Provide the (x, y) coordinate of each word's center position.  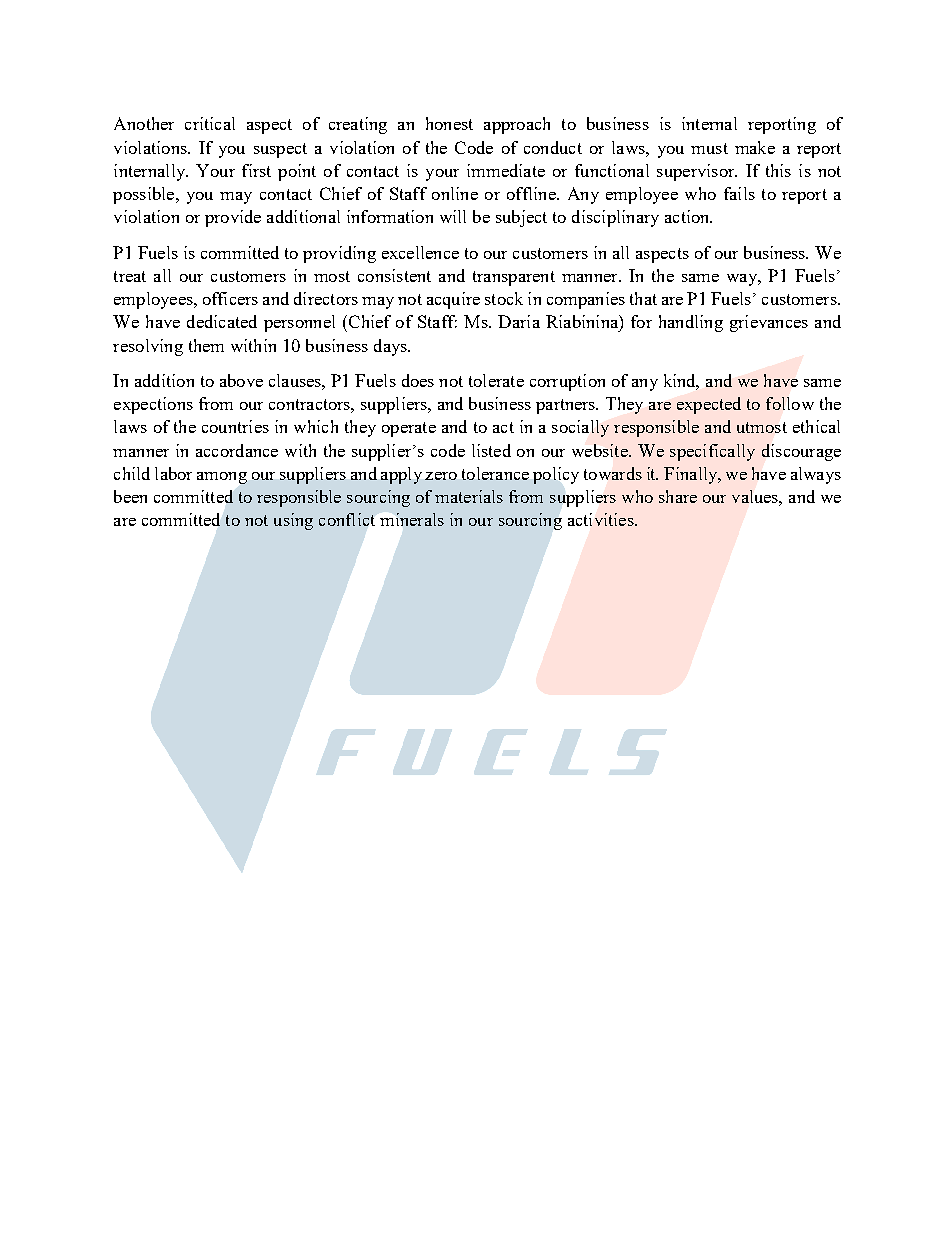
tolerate (496, 380)
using (293, 521)
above (241, 380)
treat (130, 276)
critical (210, 123)
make (755, 147)
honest (449, 123)
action (688, 216)
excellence (420, 252)
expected (709, 405)
